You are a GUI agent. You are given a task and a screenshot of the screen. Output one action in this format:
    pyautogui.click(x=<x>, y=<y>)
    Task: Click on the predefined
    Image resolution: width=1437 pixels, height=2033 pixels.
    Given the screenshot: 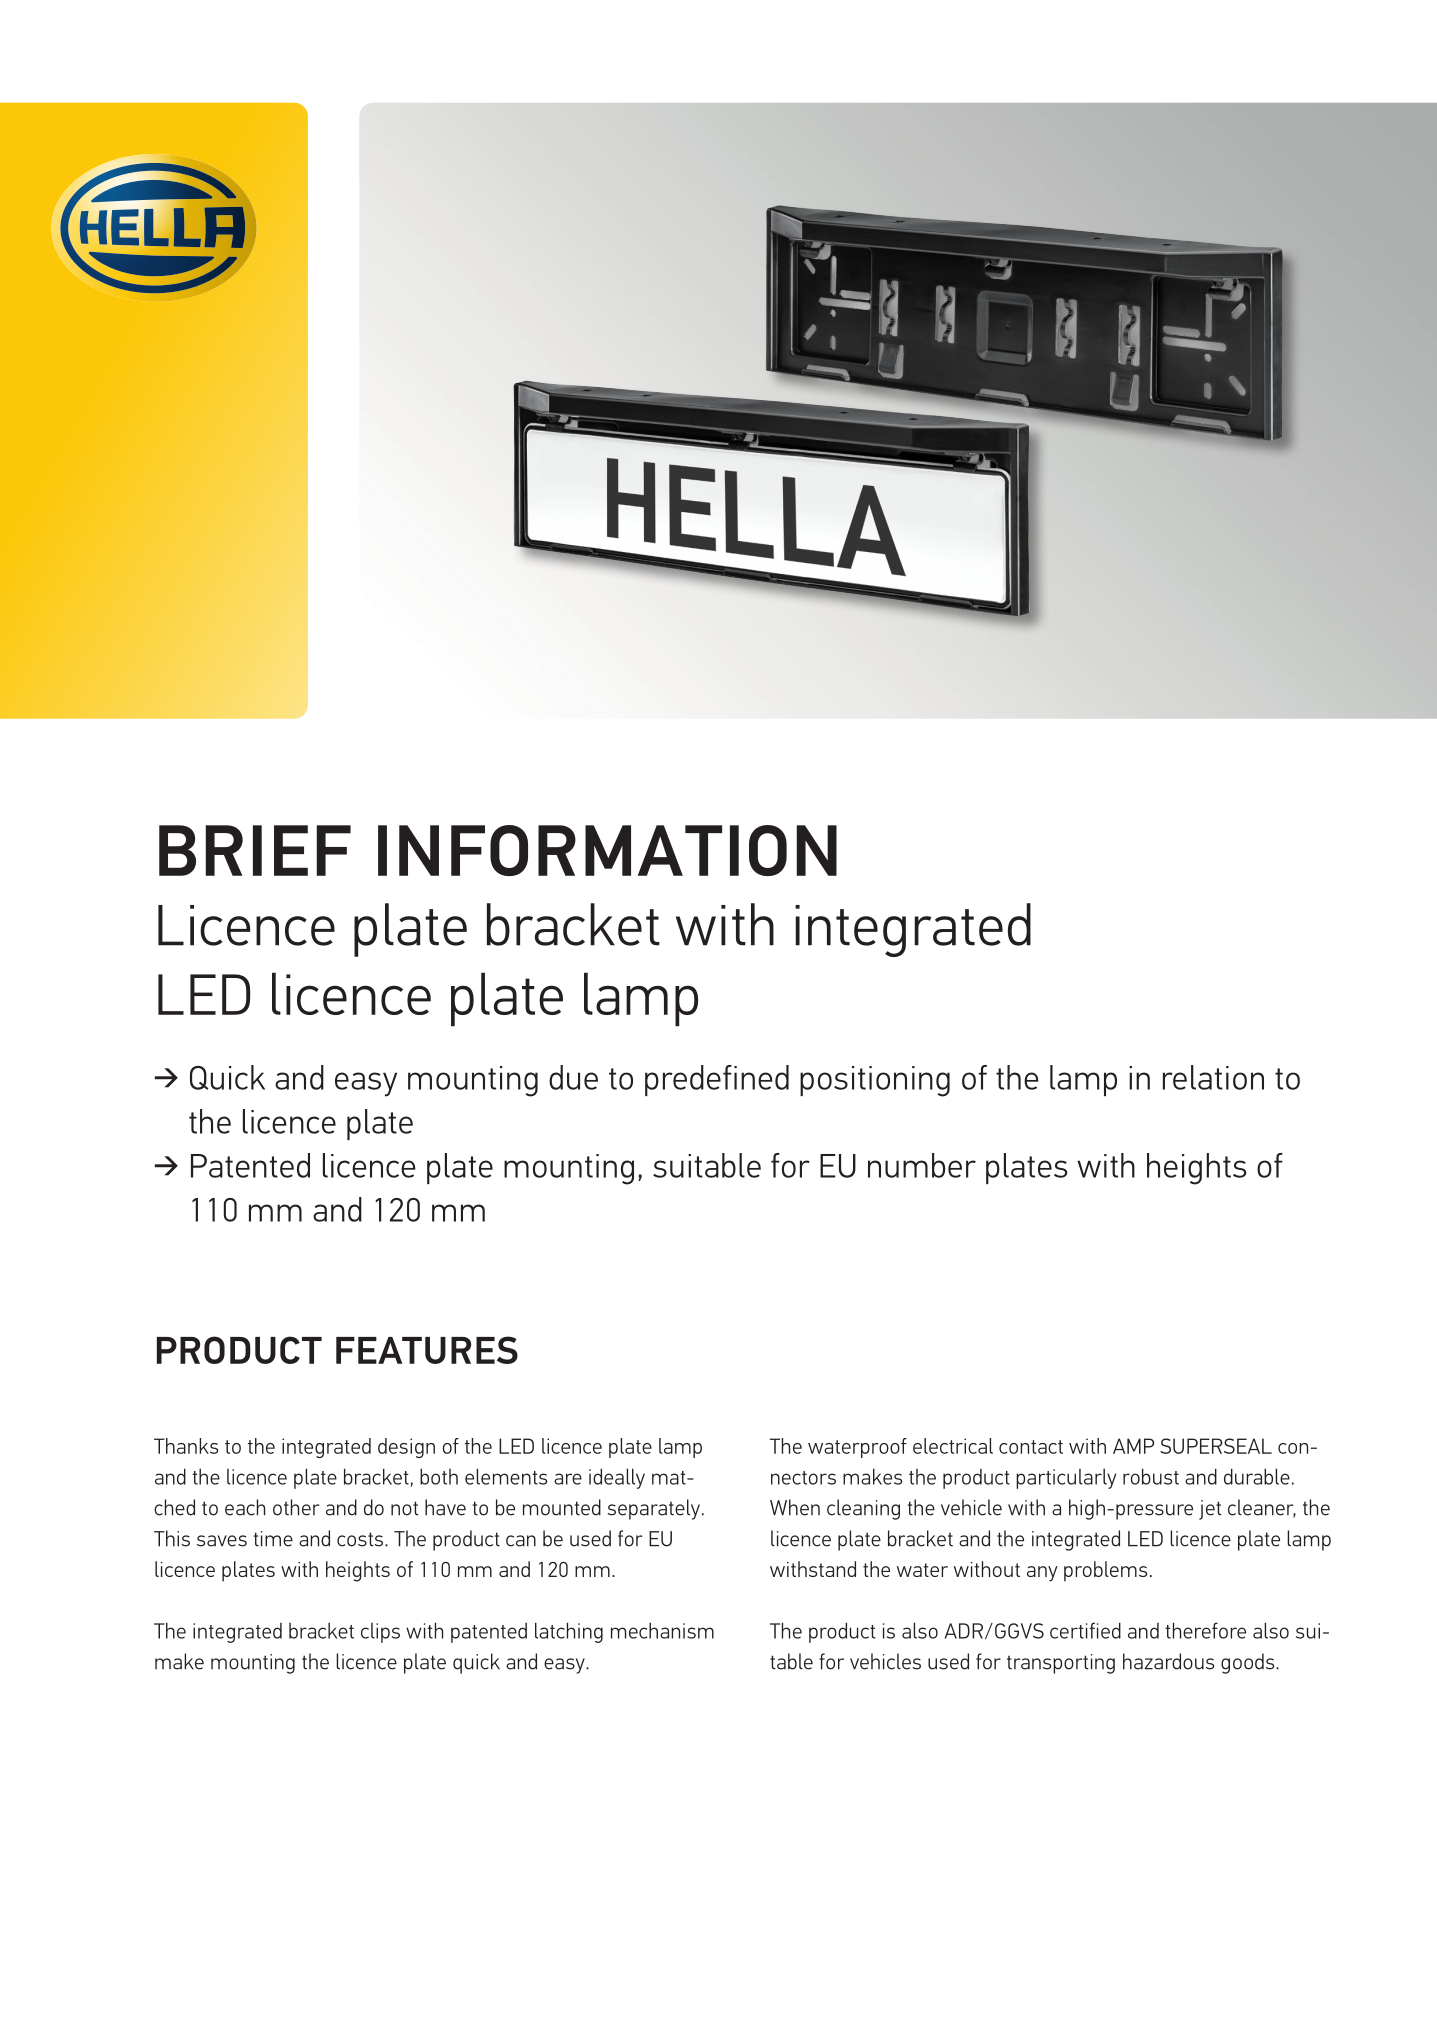 What is the action you would take?
    pyautogui.click(x=717, y=1080)
